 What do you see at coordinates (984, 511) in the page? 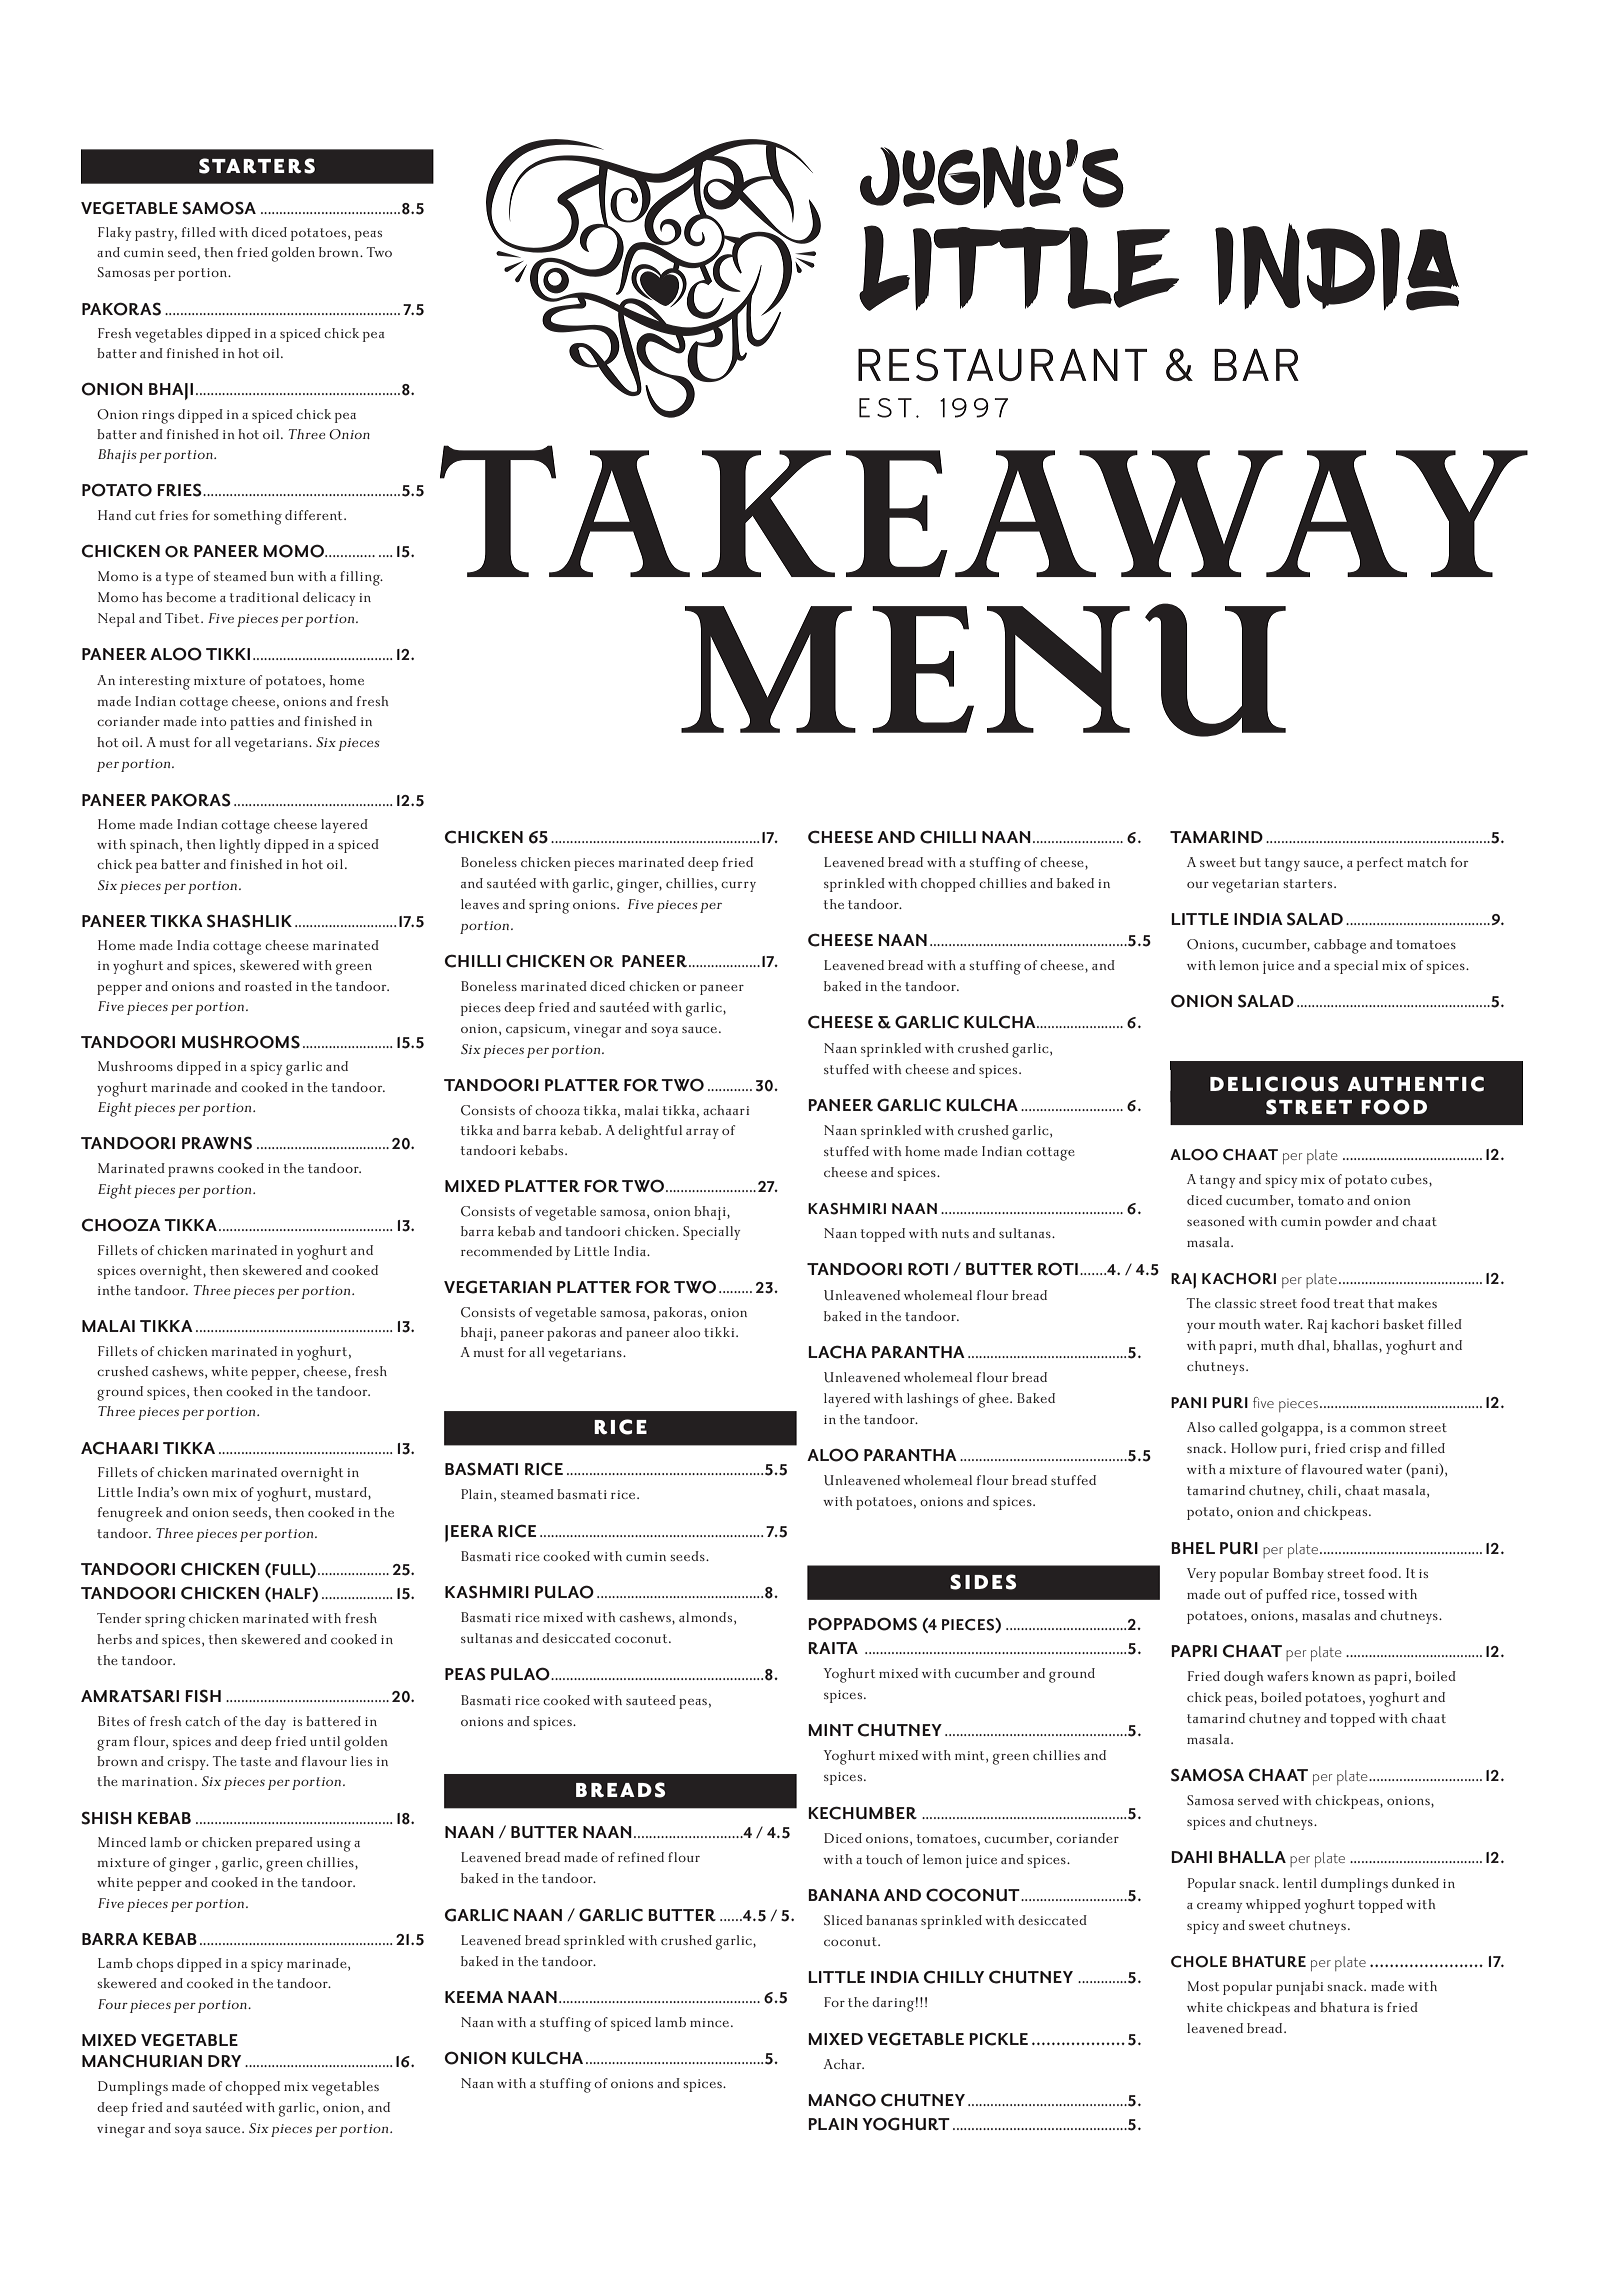
I see `TAKEAWAY` at bounding box center [984, 511].
